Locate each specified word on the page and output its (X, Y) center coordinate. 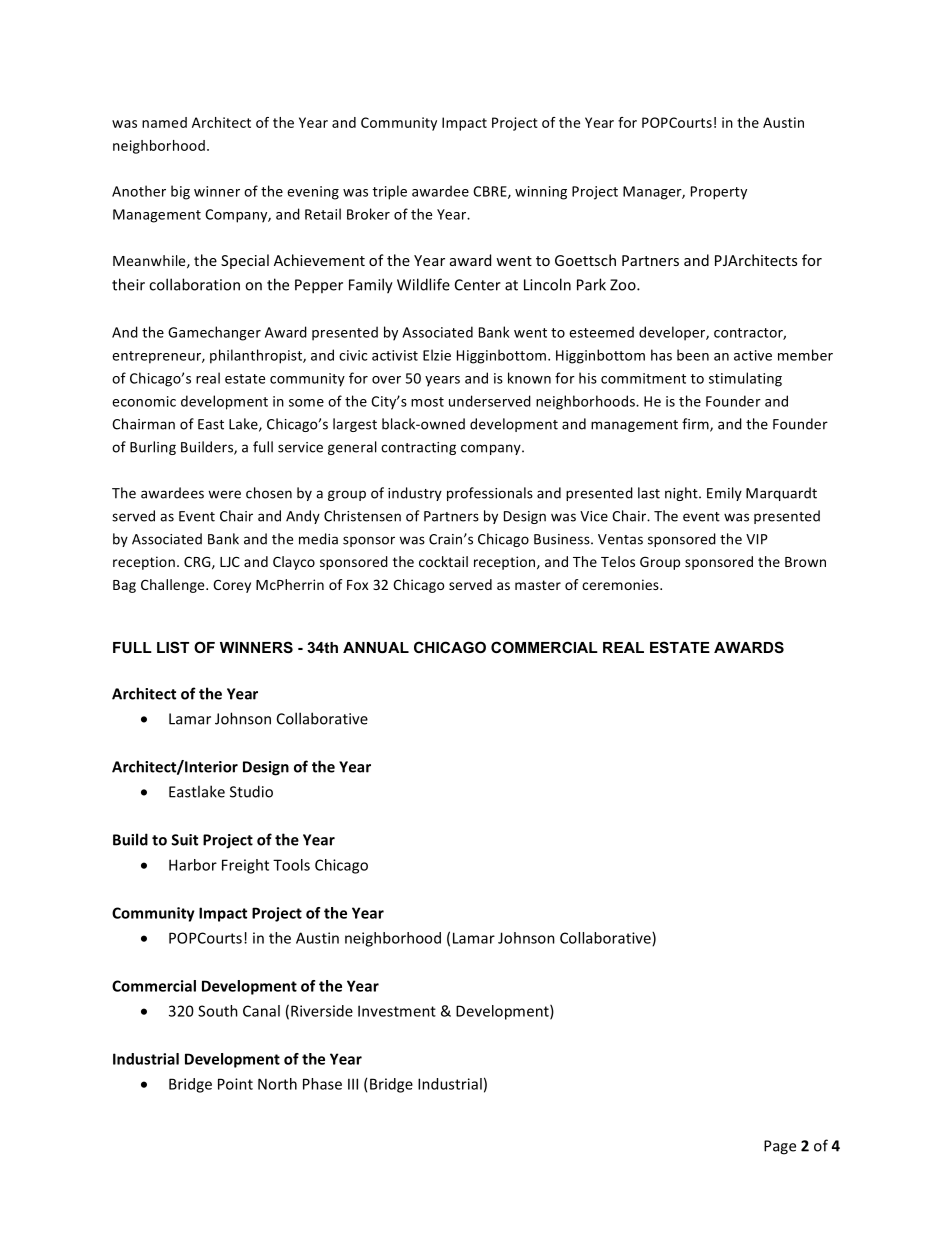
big (180, 192)
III (353, 1084)
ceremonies (621, 584)
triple (390, 192)
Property (719, 193)
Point (235, 1084)
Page (780, 1147)
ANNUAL (376, 647)
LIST (173, 647)
